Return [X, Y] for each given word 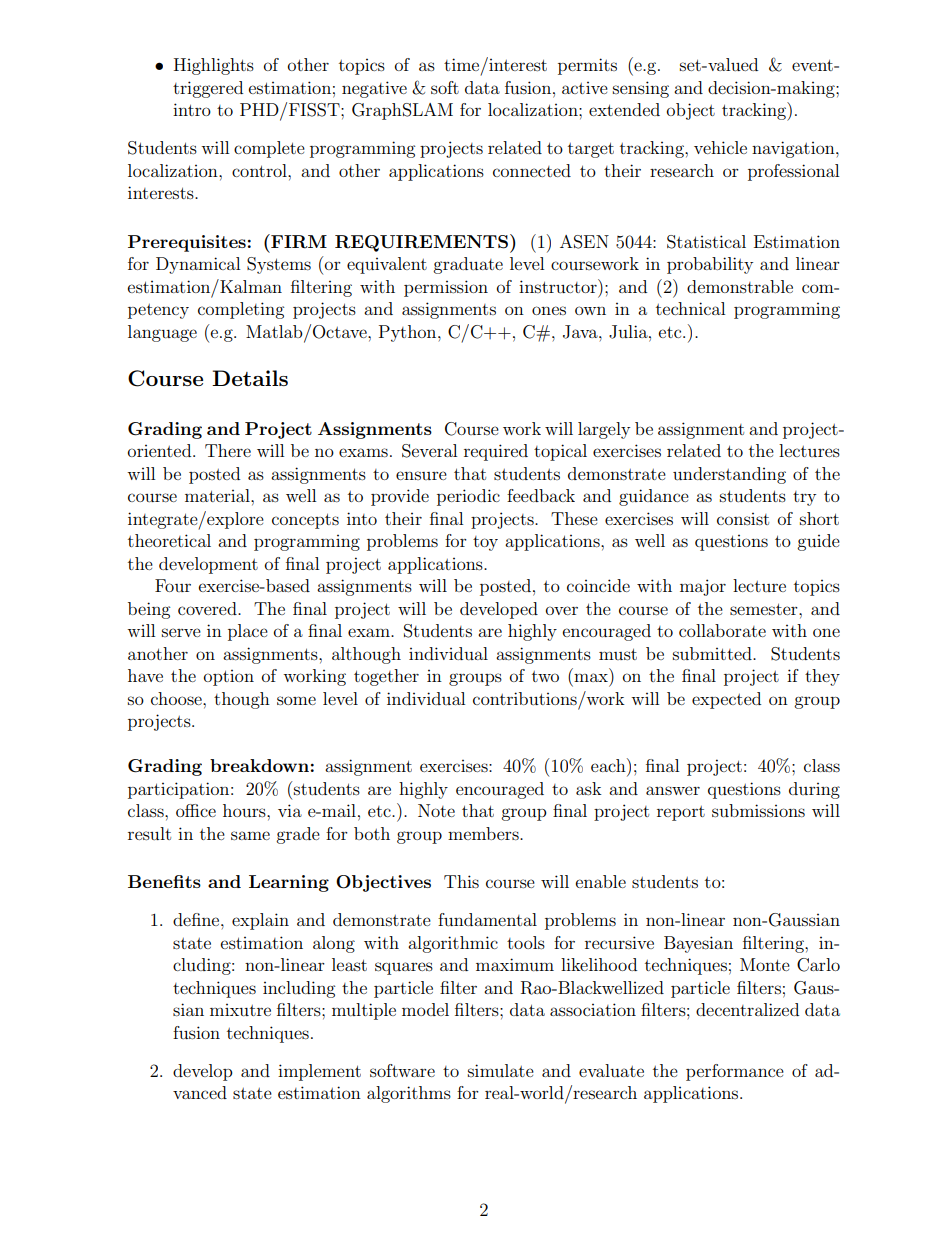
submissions [758, 810]
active [585, 88]
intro [192, 109]
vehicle [720, 147]
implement [319, 1072]
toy [485, 543]
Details [250, 378]
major [703, 587]
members [484, 833]
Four [173, 585]
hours [245, 810]
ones [549, 310]
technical [690, 308]
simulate [501, 1070]
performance [735, 1072]
